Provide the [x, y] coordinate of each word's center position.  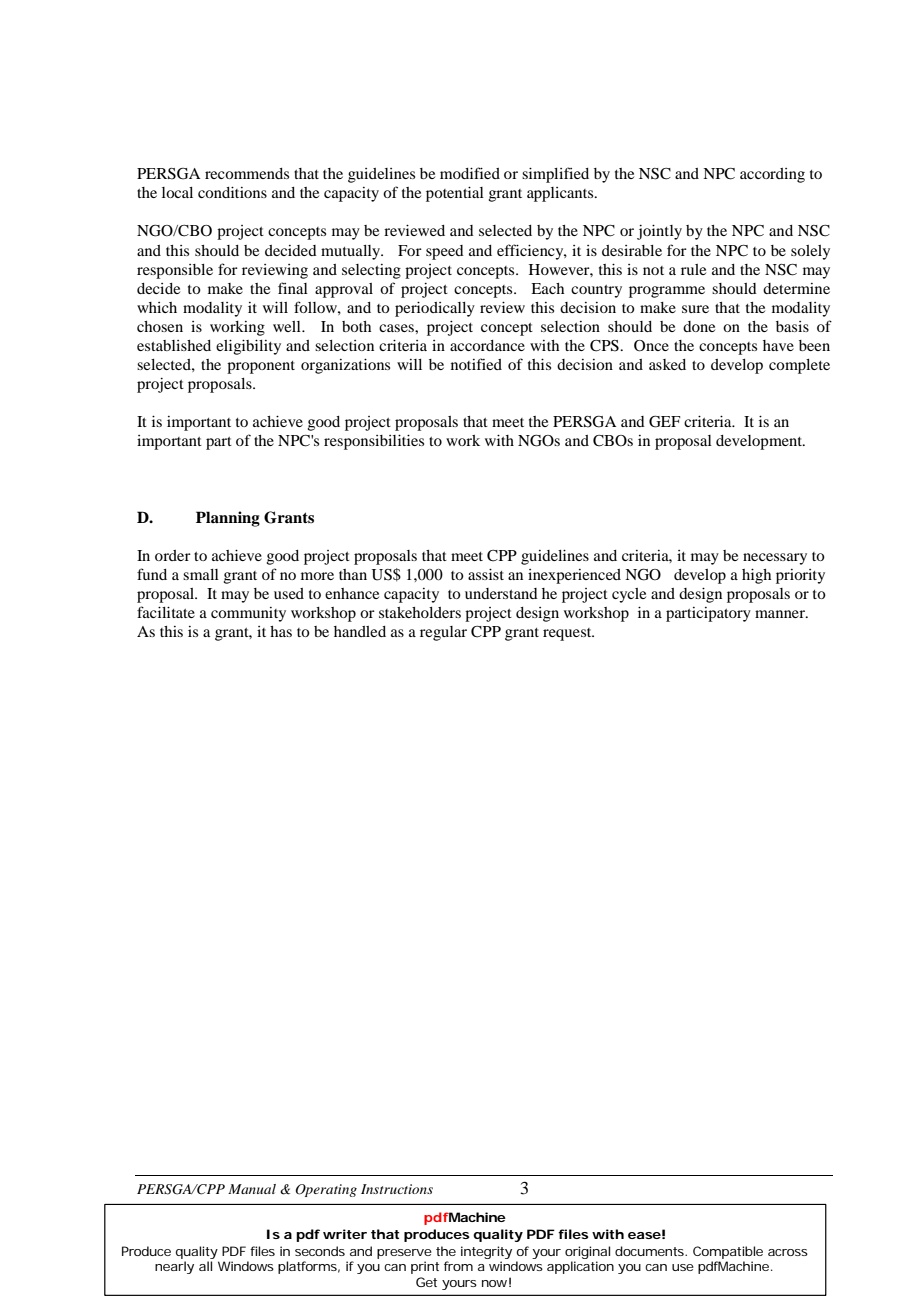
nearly [174, 1267]
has [281, 631]
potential [455, 194]
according [772, 175]
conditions [232, 192]
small [201, 574]
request [568, 634]
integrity [486, 1252]
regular [443, 633]
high [756, 576]
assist [486, 574]
